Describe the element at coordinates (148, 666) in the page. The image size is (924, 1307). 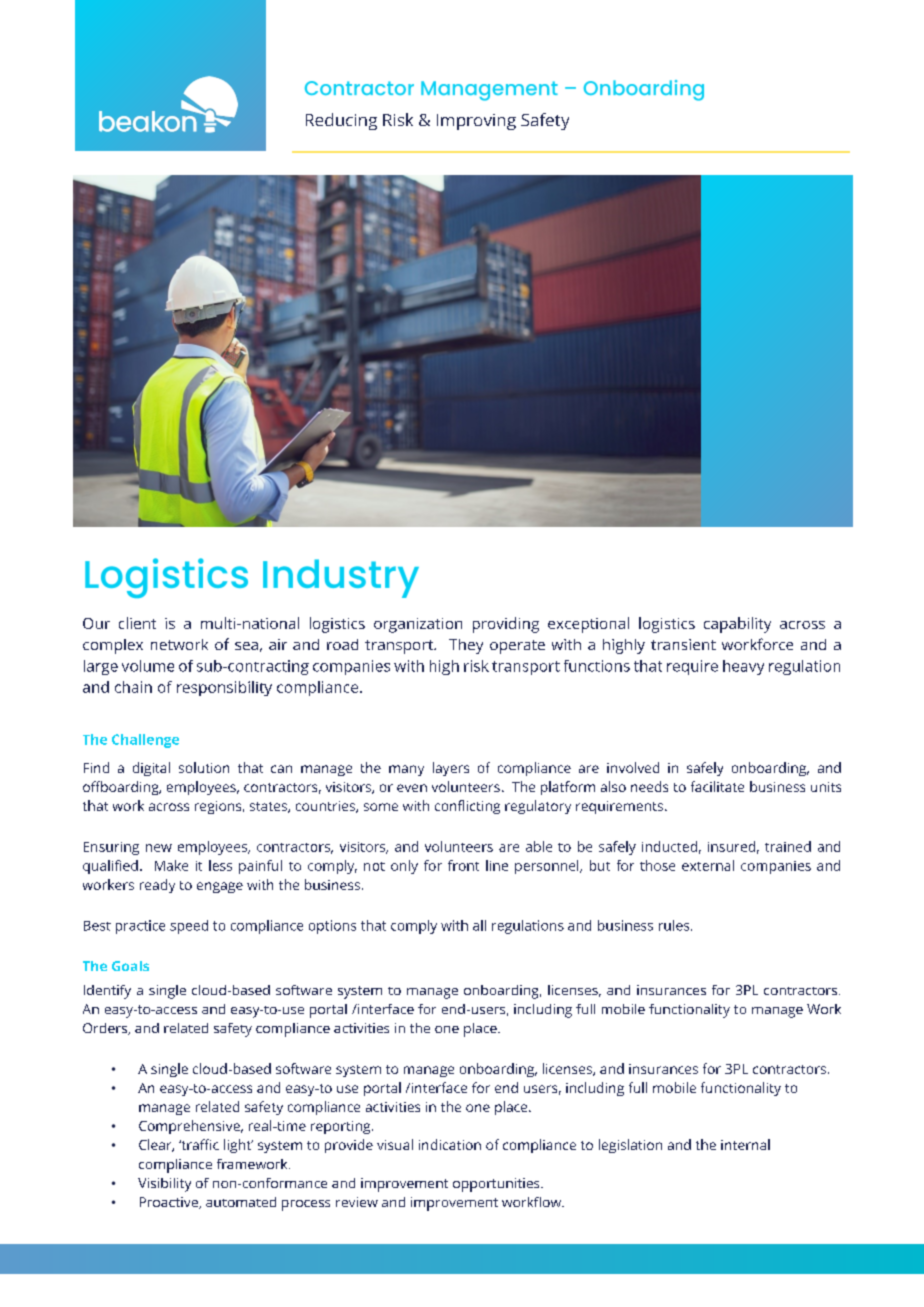
I see `volume` at that location.
